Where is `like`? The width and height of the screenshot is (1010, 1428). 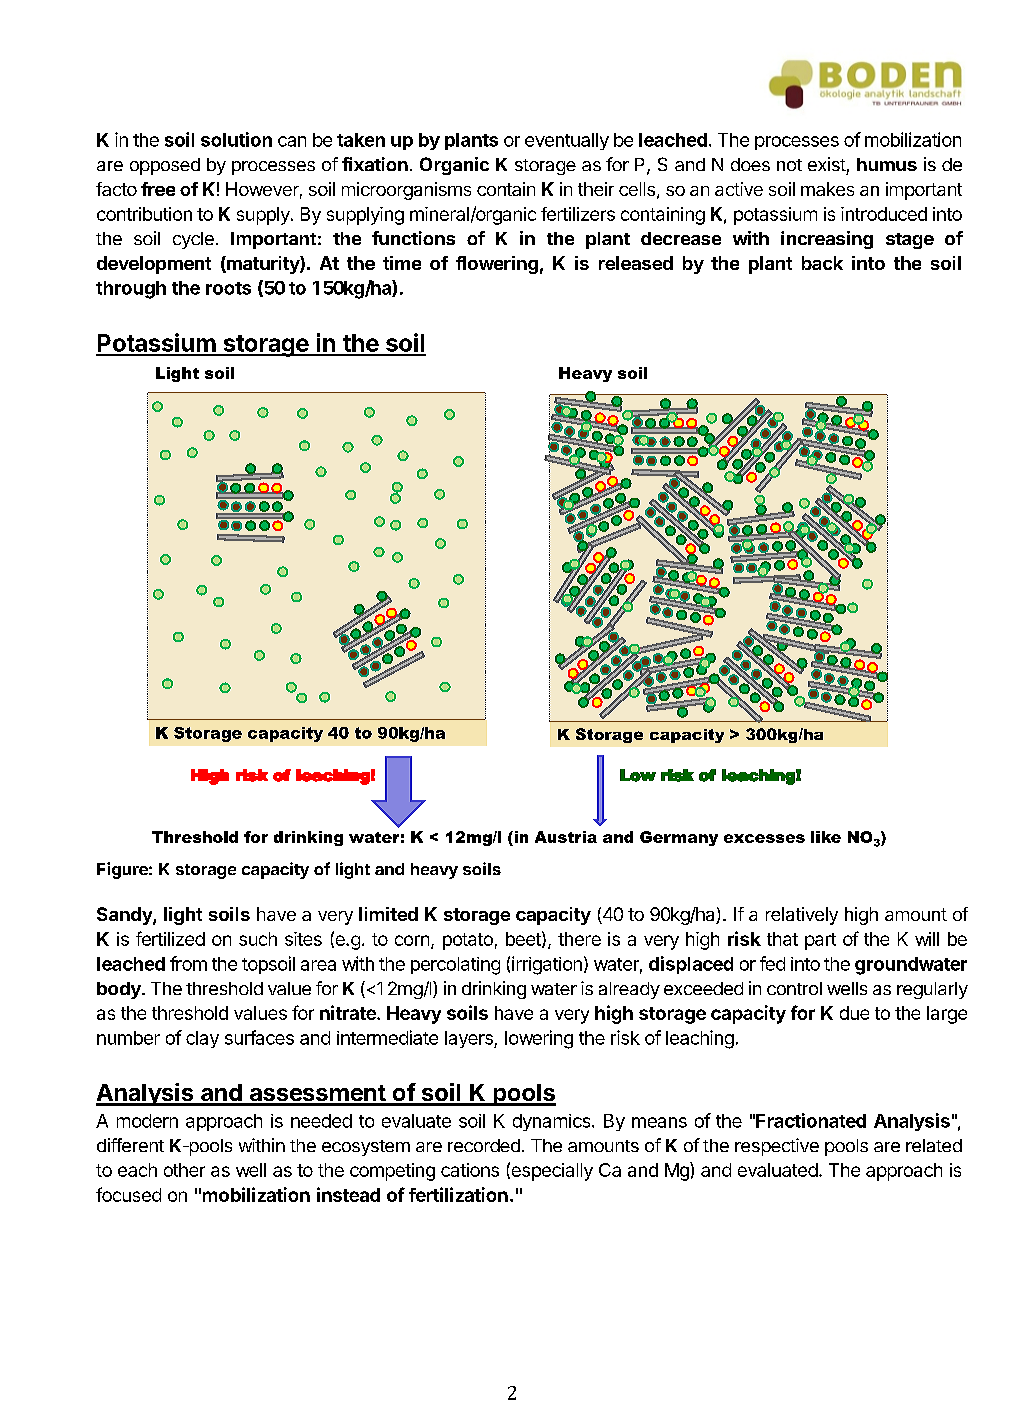
like is located at coordinates (826, 837).
